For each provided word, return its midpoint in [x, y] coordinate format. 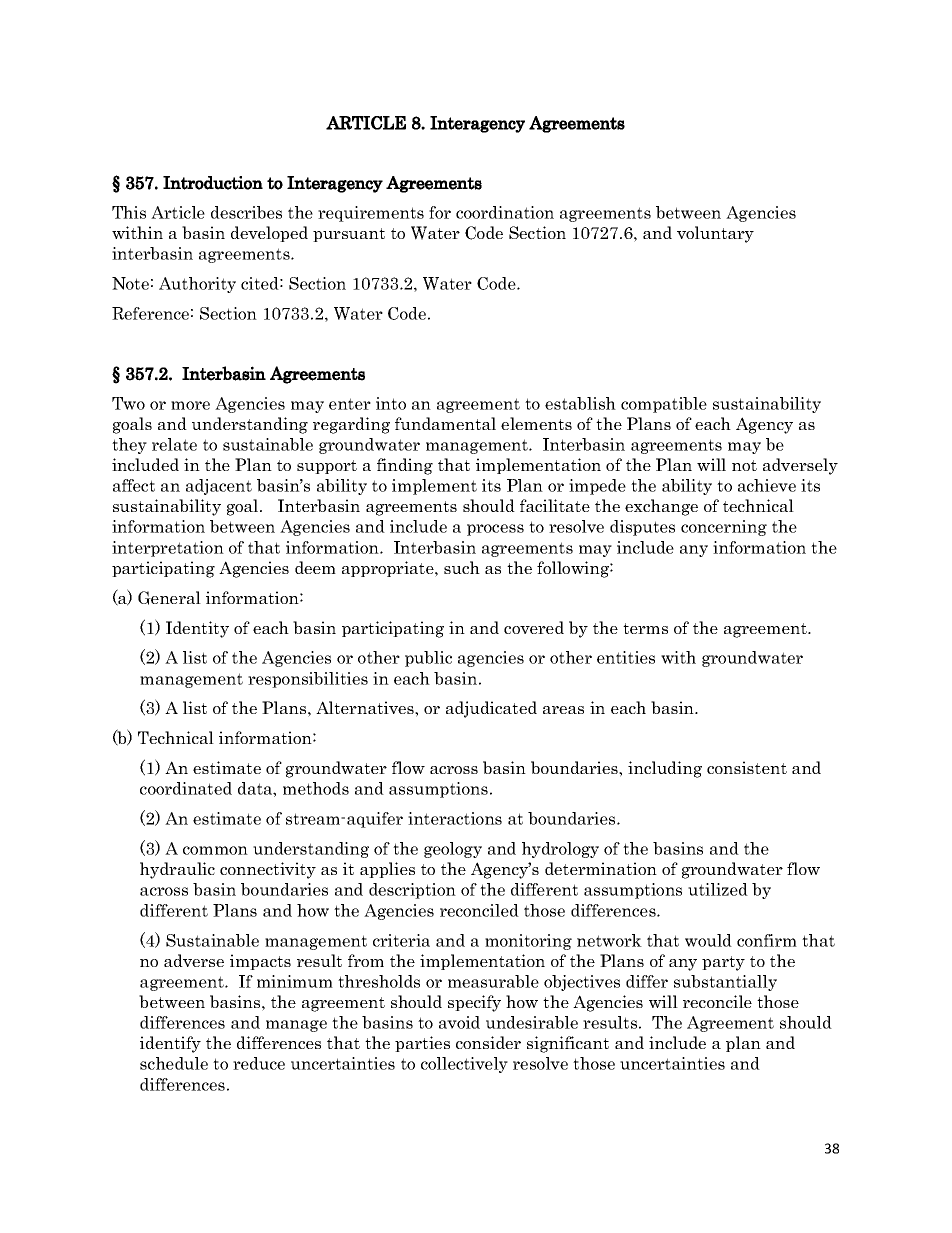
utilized [718, 889]
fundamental [445, 423]
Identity [197, 629]
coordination [505, 212]
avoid [459, 1022]
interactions [455, 818]
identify [170, 1044]
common [215, 850]
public [428, 659]
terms [645, 628]
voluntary [715, 234]
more [190, 405]
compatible [664, 405]
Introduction [213, 183]
